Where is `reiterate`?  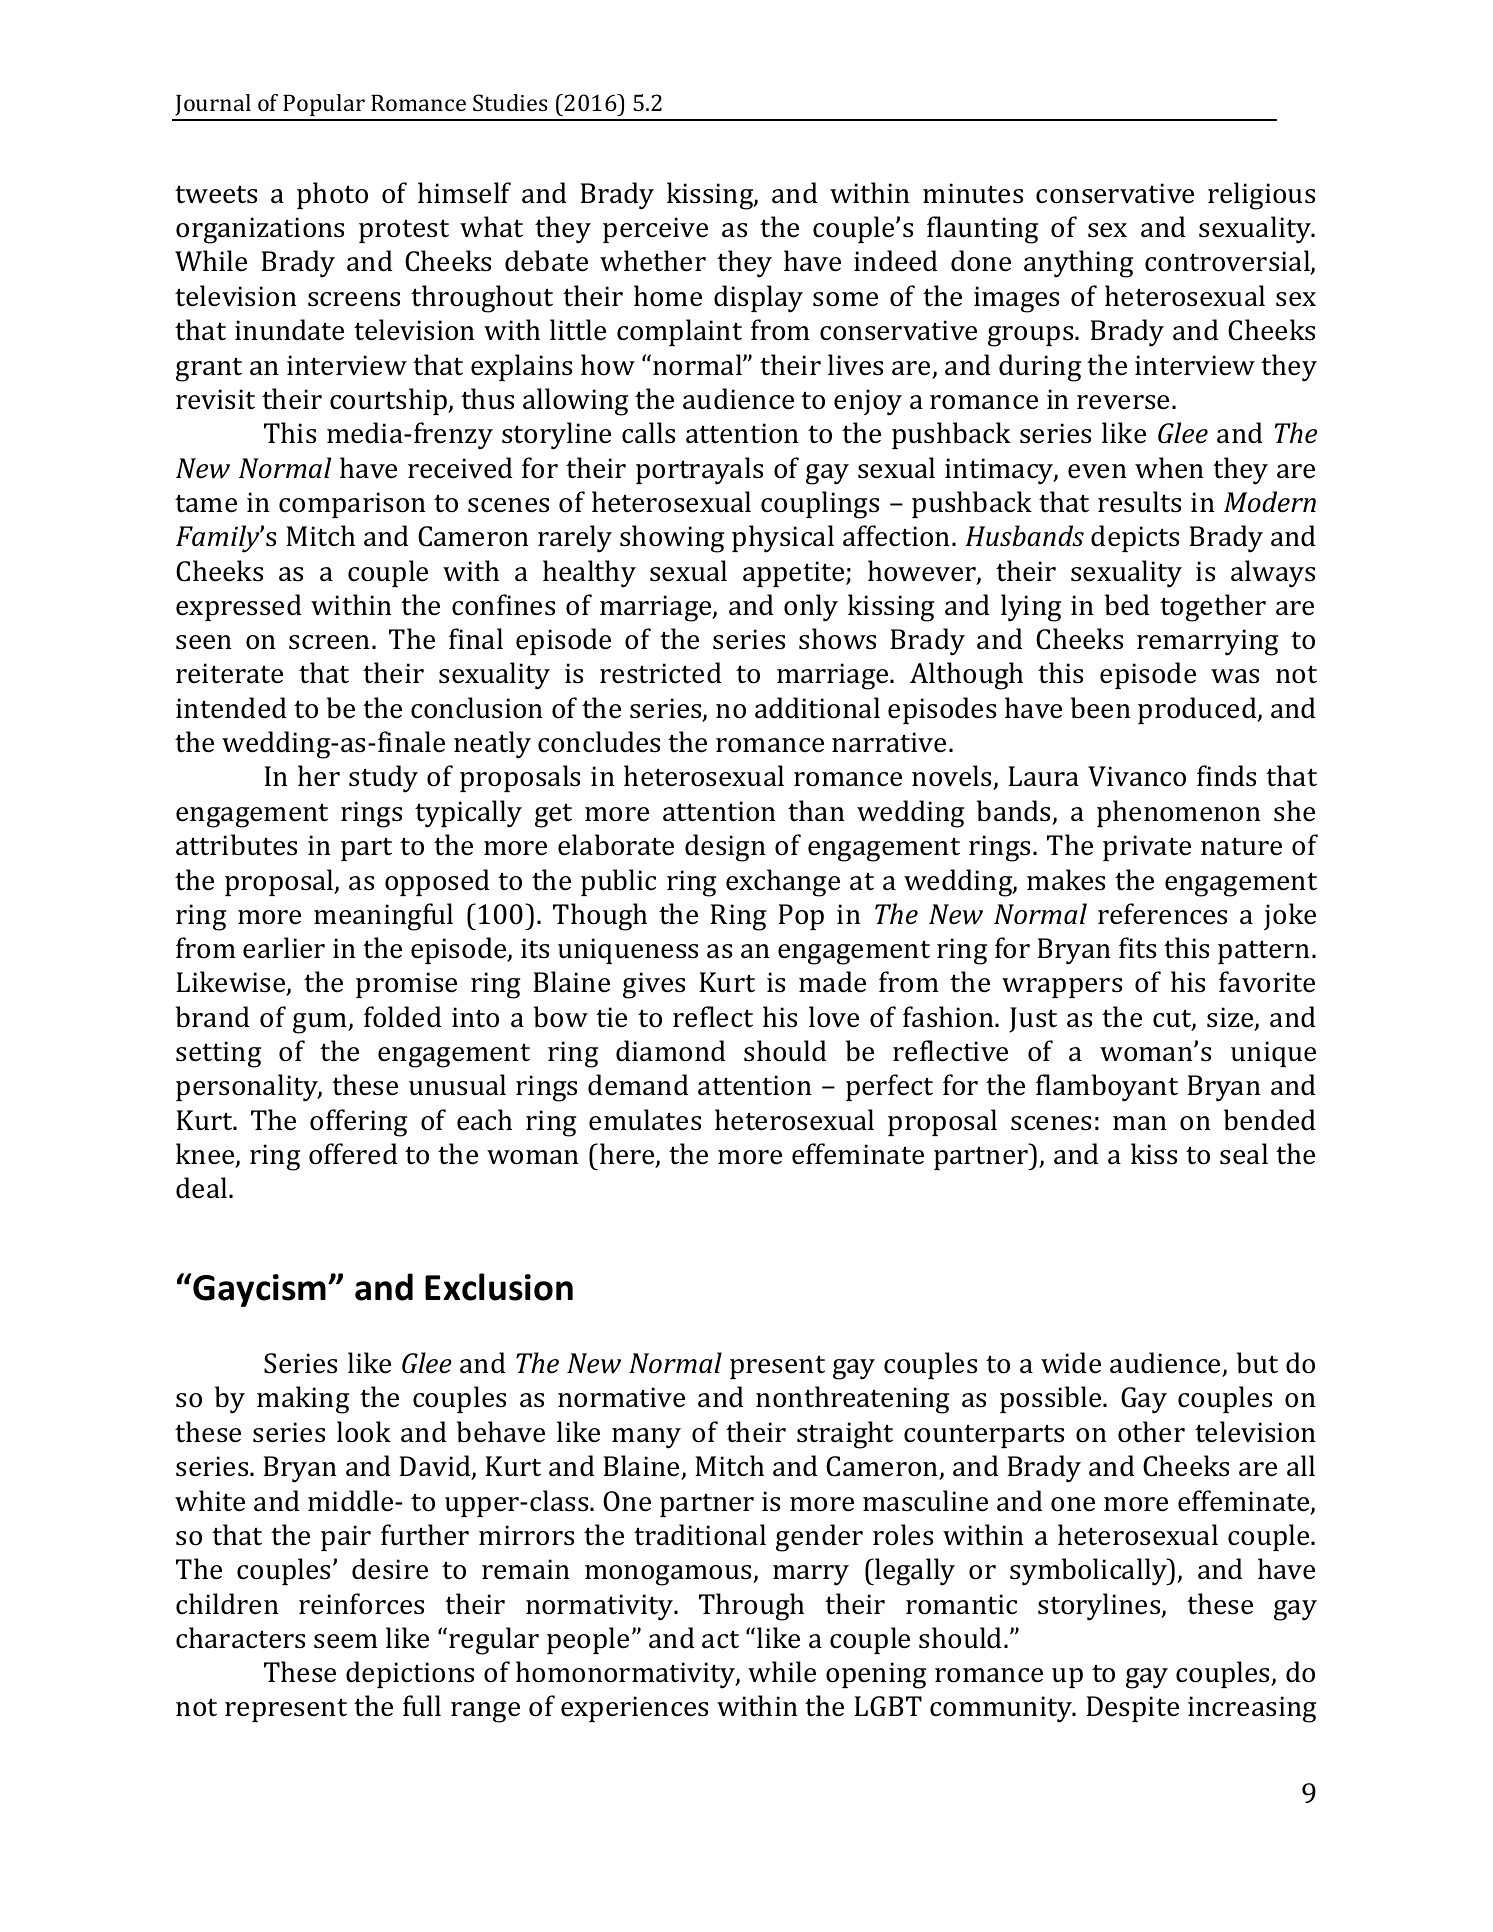 reiterate is located at coordinates (229, 673).
